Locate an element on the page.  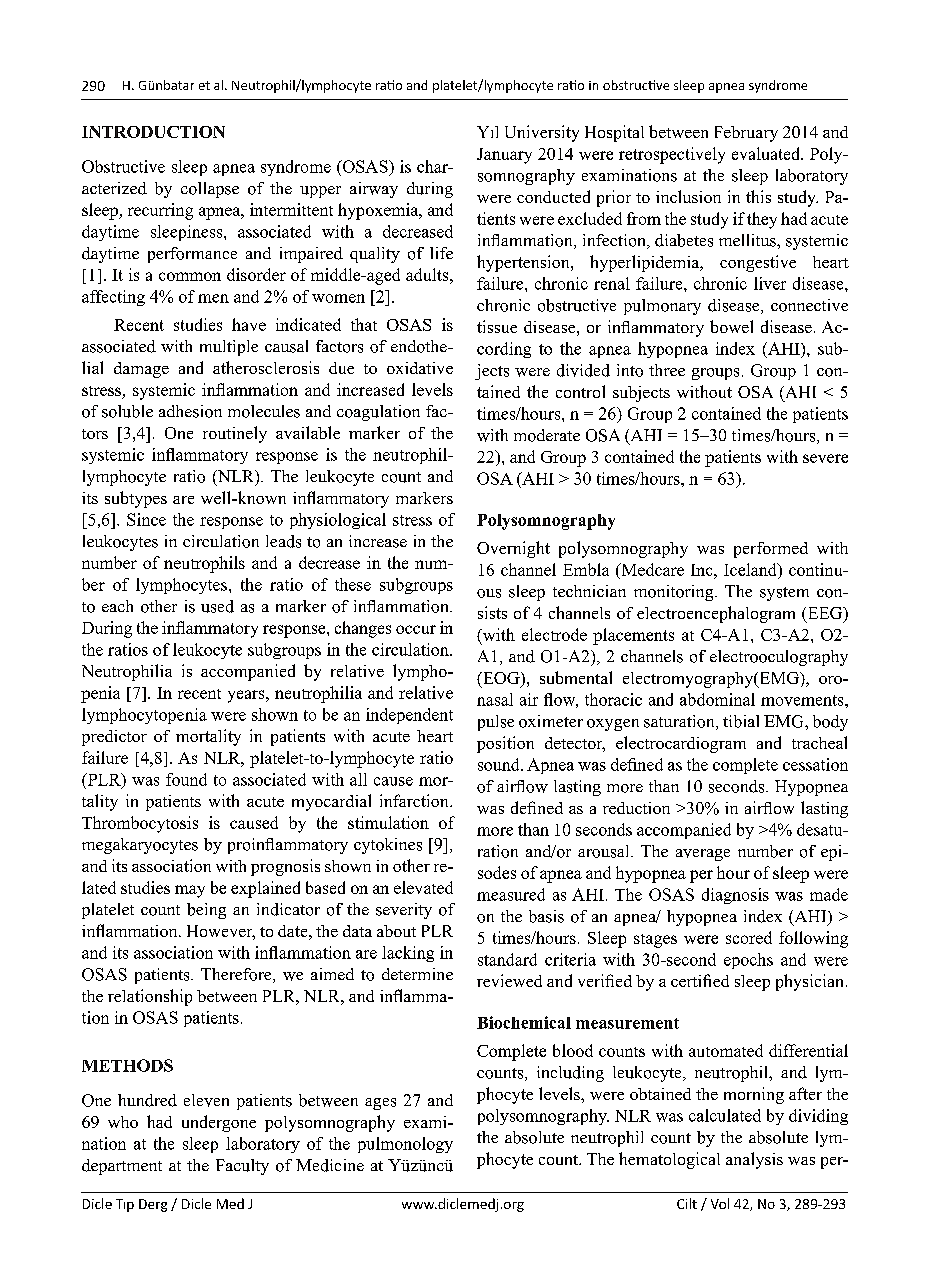
severe is located at coordinates (825, 458).
